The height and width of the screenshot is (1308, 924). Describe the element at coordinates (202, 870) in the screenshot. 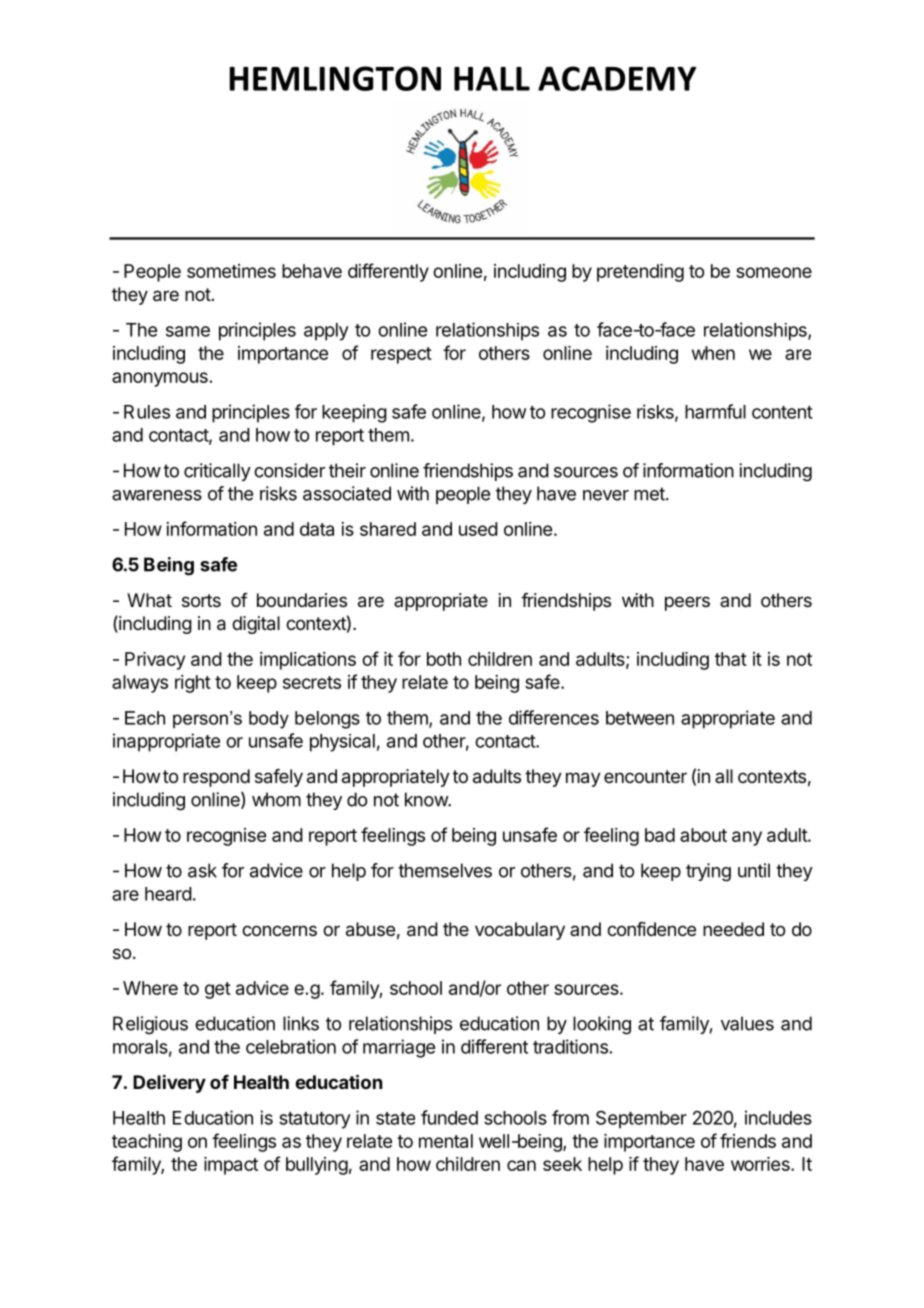

I see `ask` at that location.
